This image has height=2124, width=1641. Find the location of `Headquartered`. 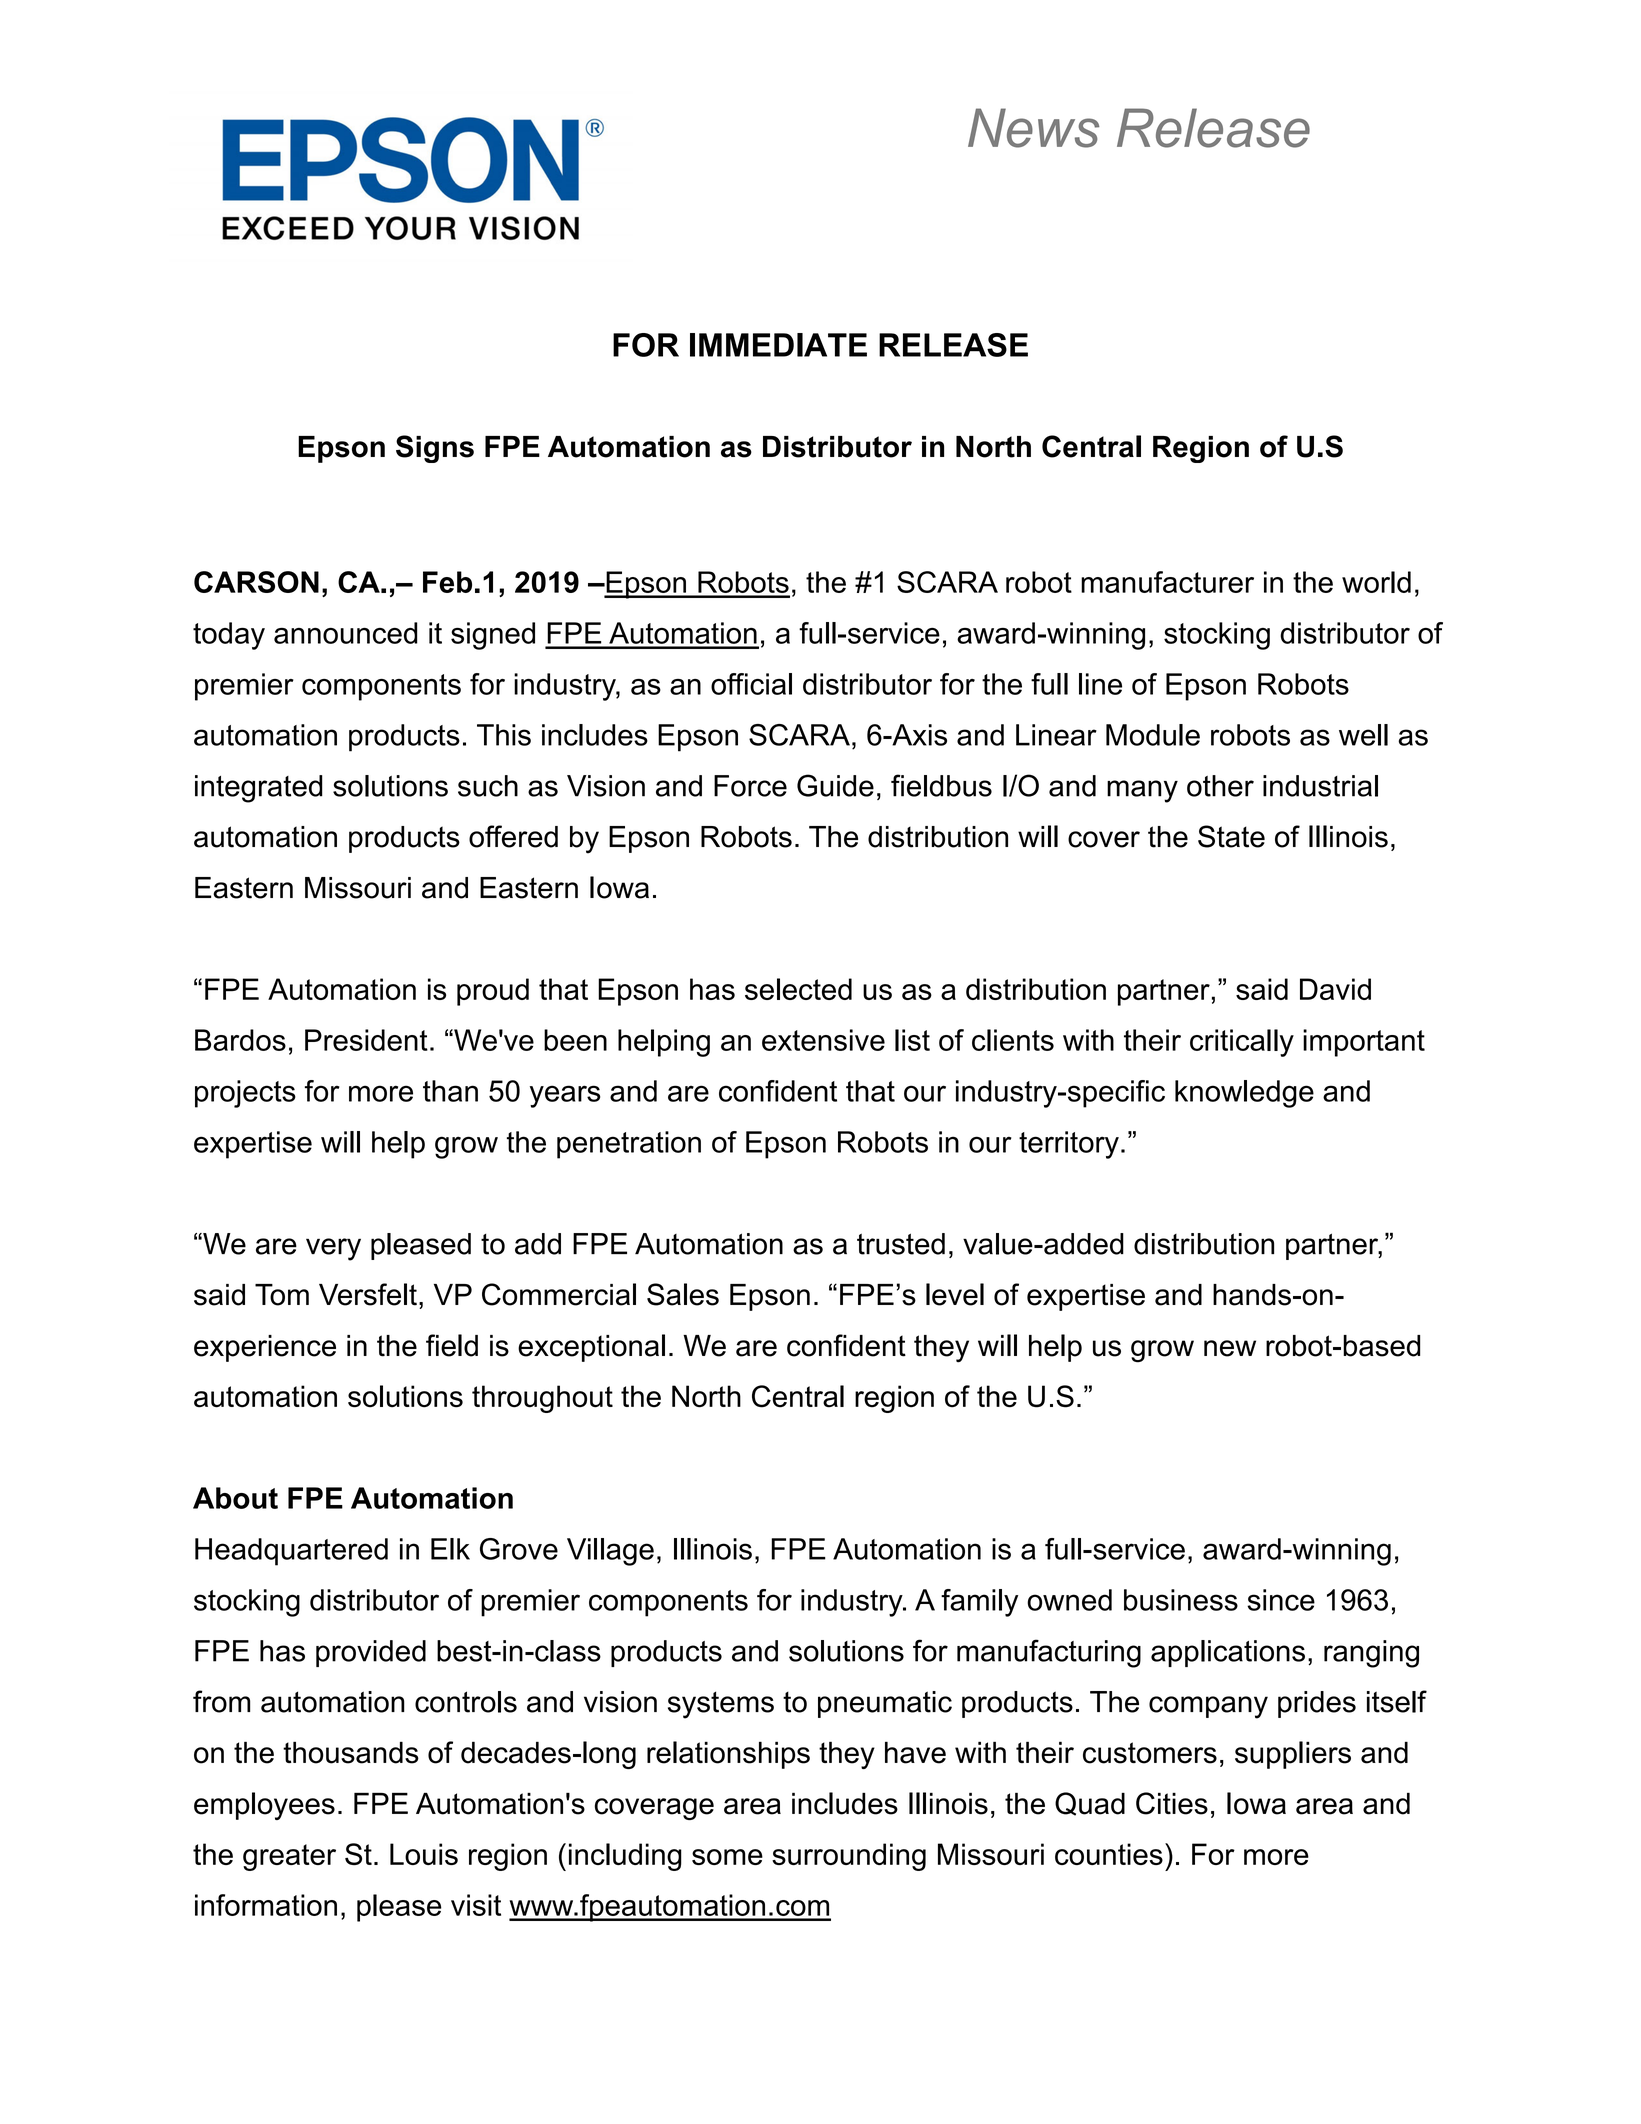

Headquartered is located at coordinates (291, 1552).
